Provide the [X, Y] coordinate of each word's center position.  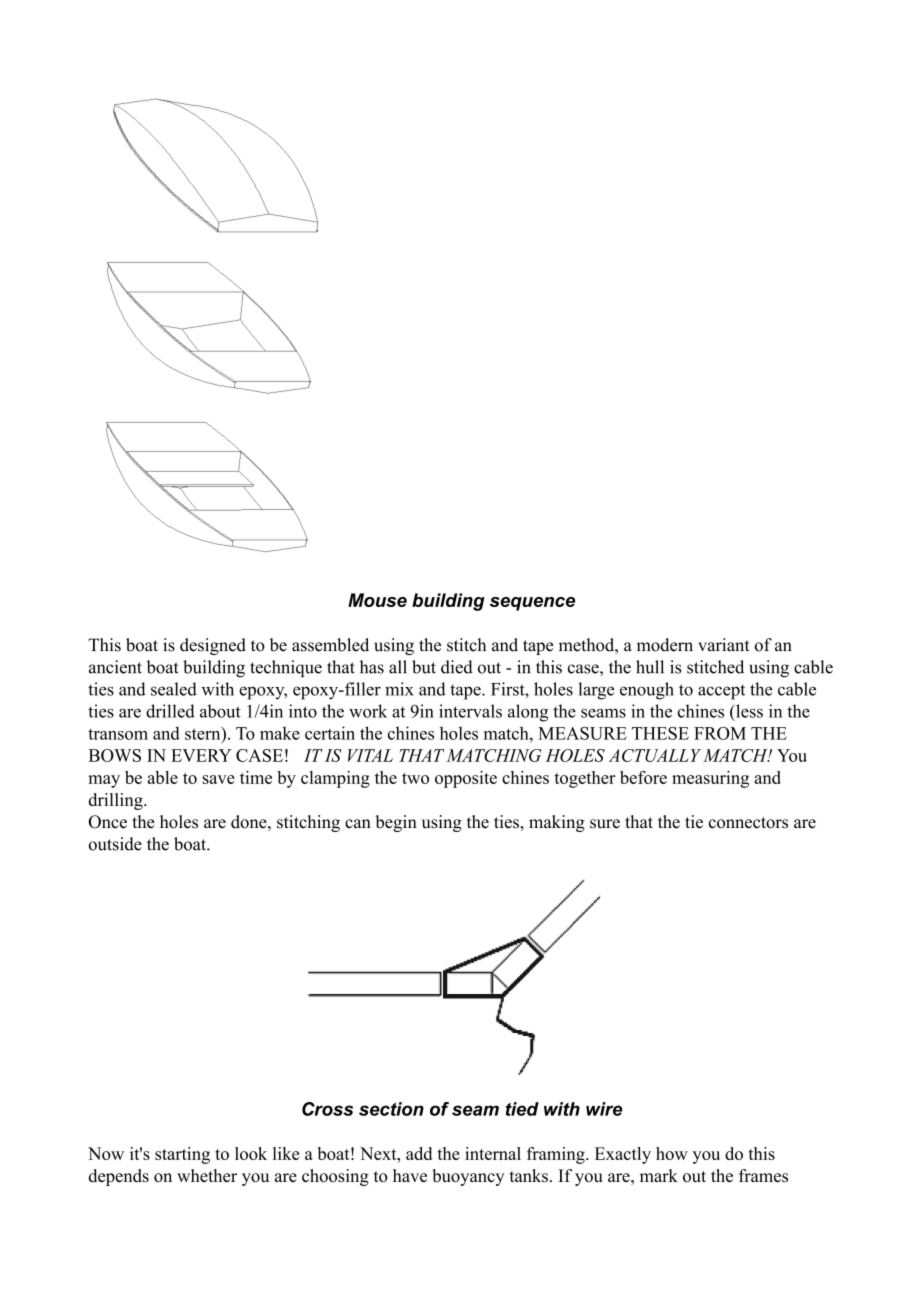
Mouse [377, 600]
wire [604, 1109]
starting [182, 1155]
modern [665, 645]
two [415, 778]
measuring [710, 779]
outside [115, 844]
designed [213, 646]
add [419, 1153]
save [218, 779]
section [391, 1109]
